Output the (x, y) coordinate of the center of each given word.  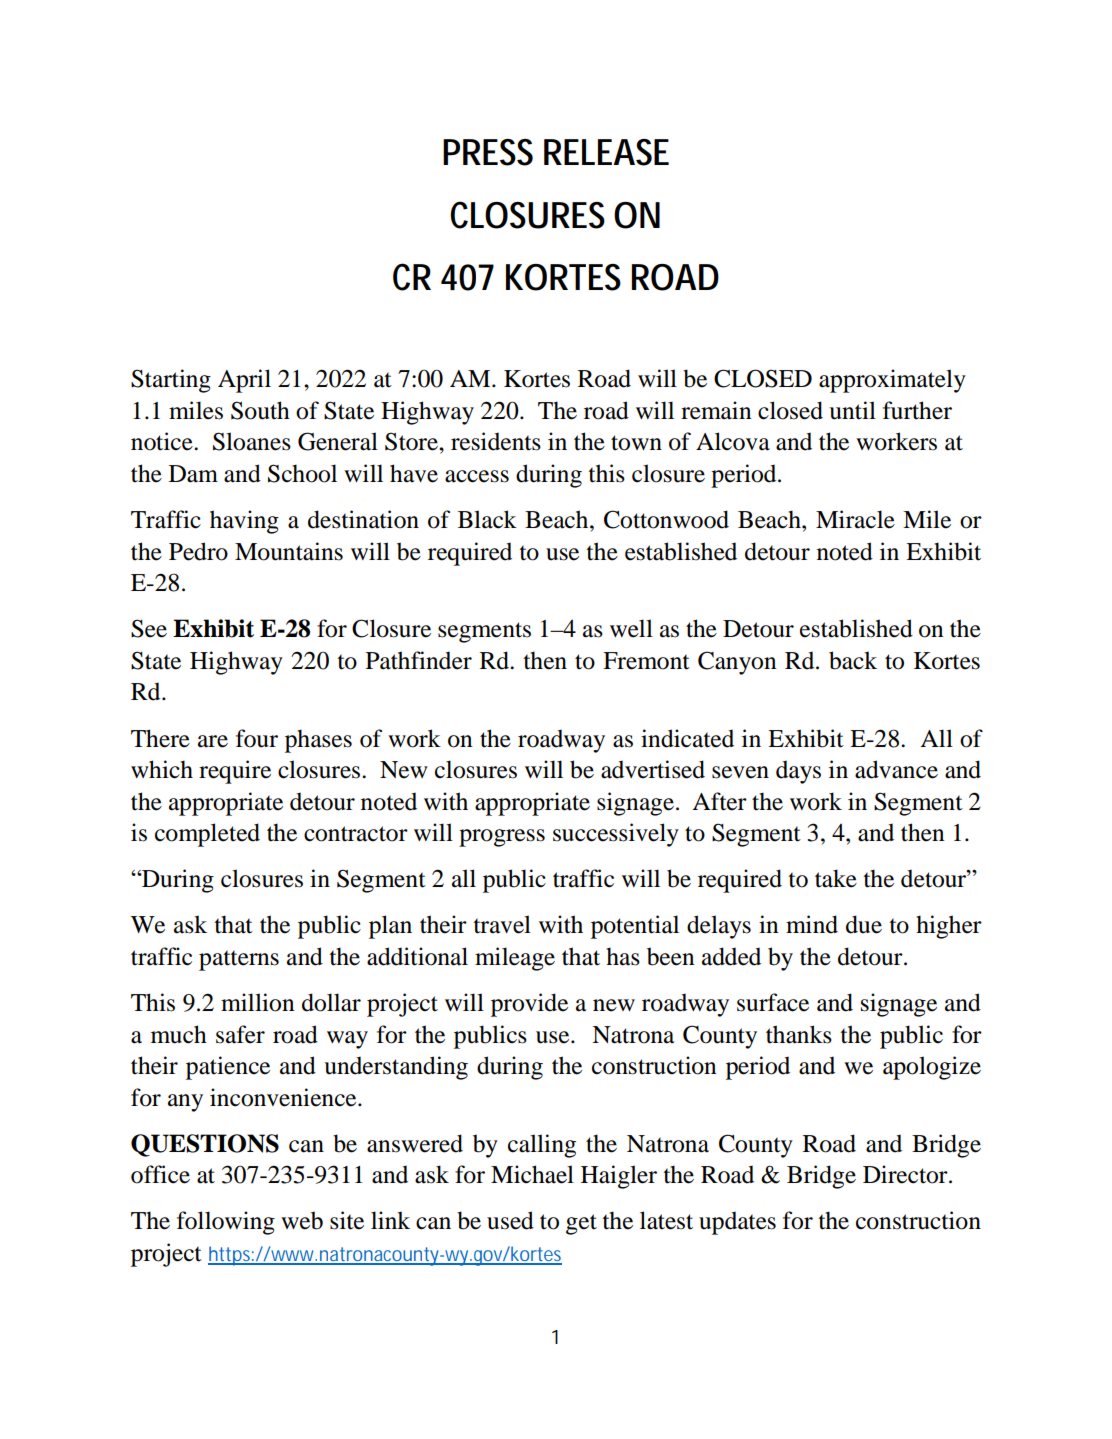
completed (207, 835)
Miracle (855, 519)
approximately (892, 381)
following (226, 1223)
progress (502, 838)
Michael (532, 1174)
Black (487, 519)
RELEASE (606, 152)
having (244, 522)
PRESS (488, 152)
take (836, 878)
